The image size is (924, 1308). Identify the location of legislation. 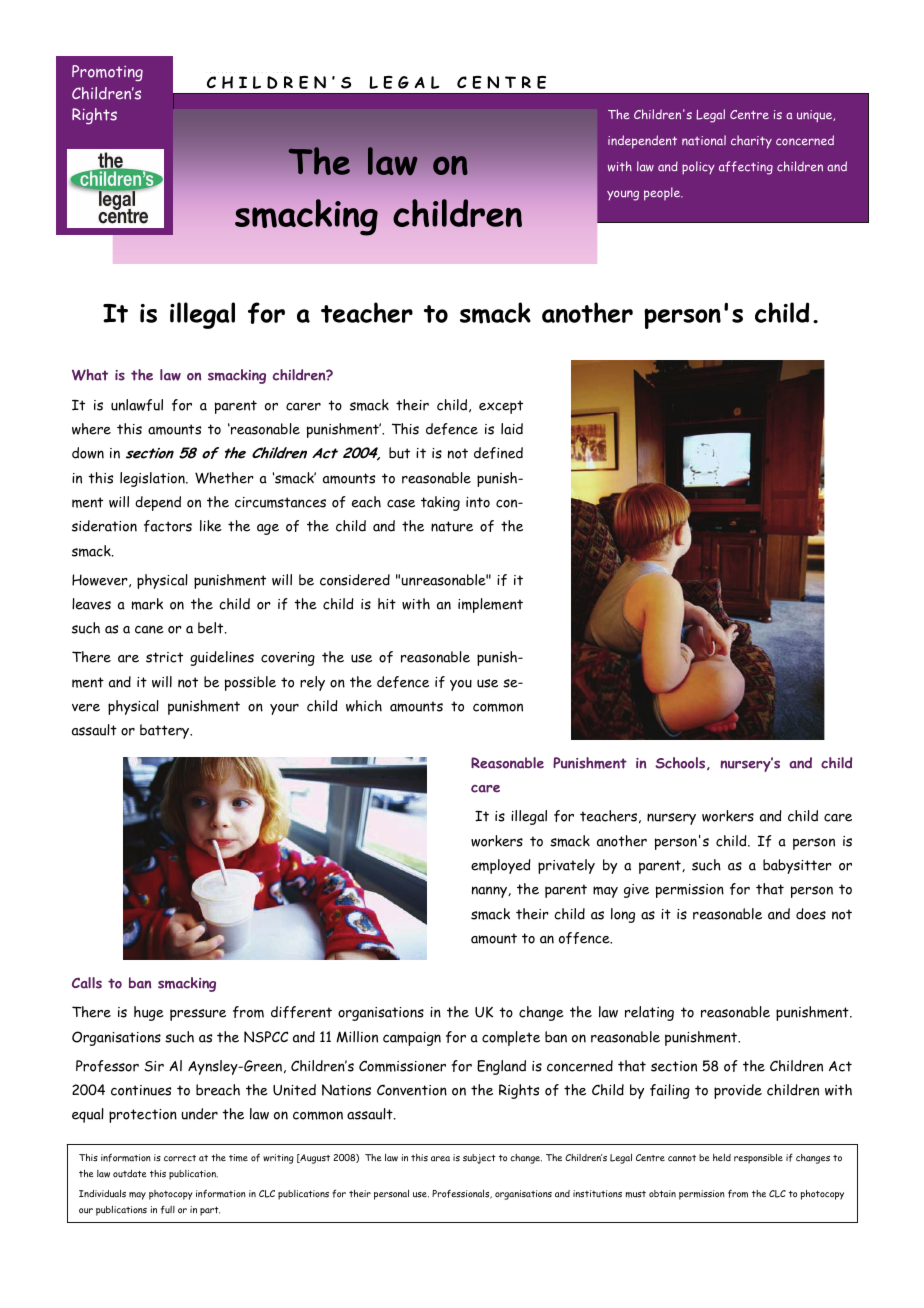
(153, 479).
